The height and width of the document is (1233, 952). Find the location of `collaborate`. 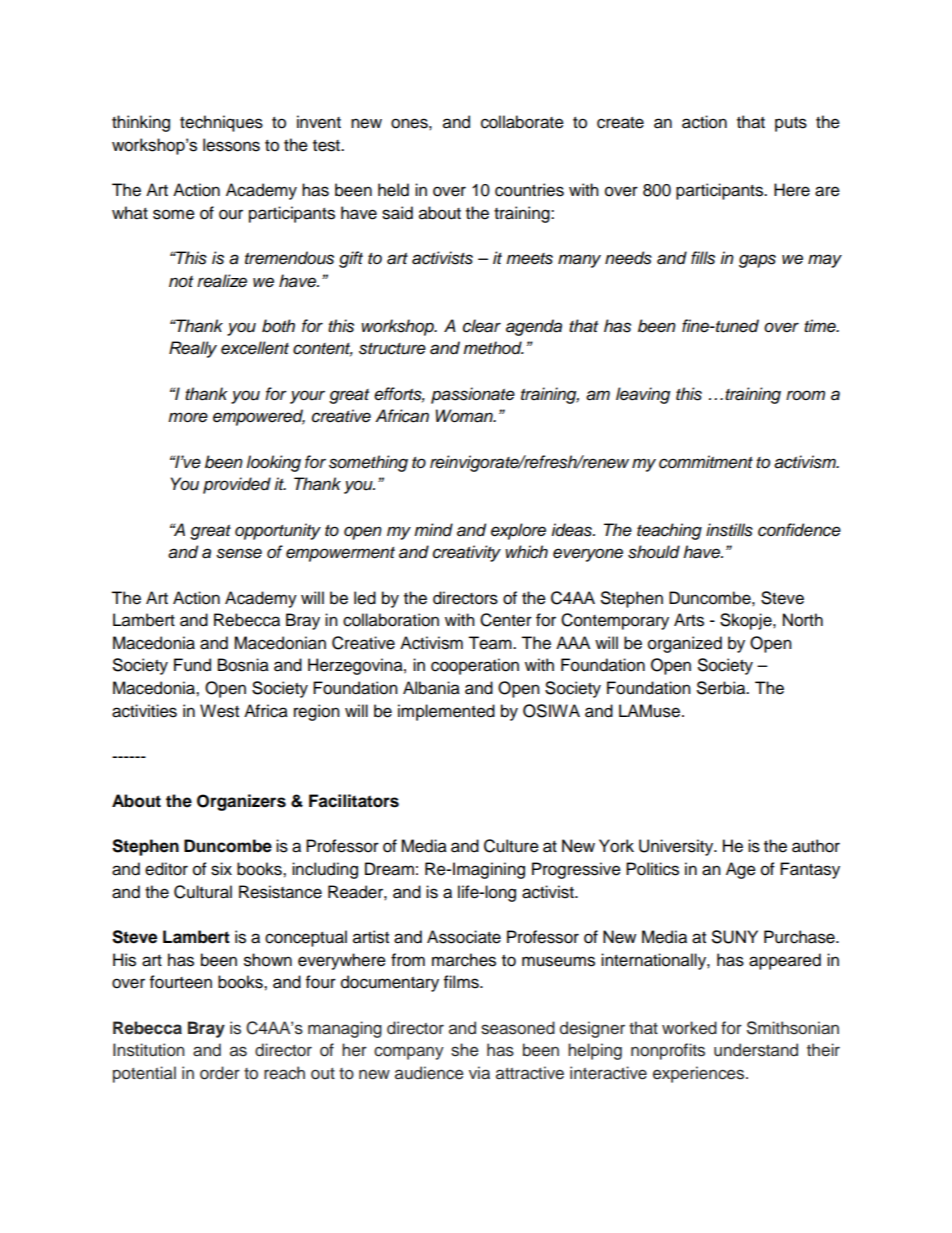

collaborate is located at coordinates (522, 122).
